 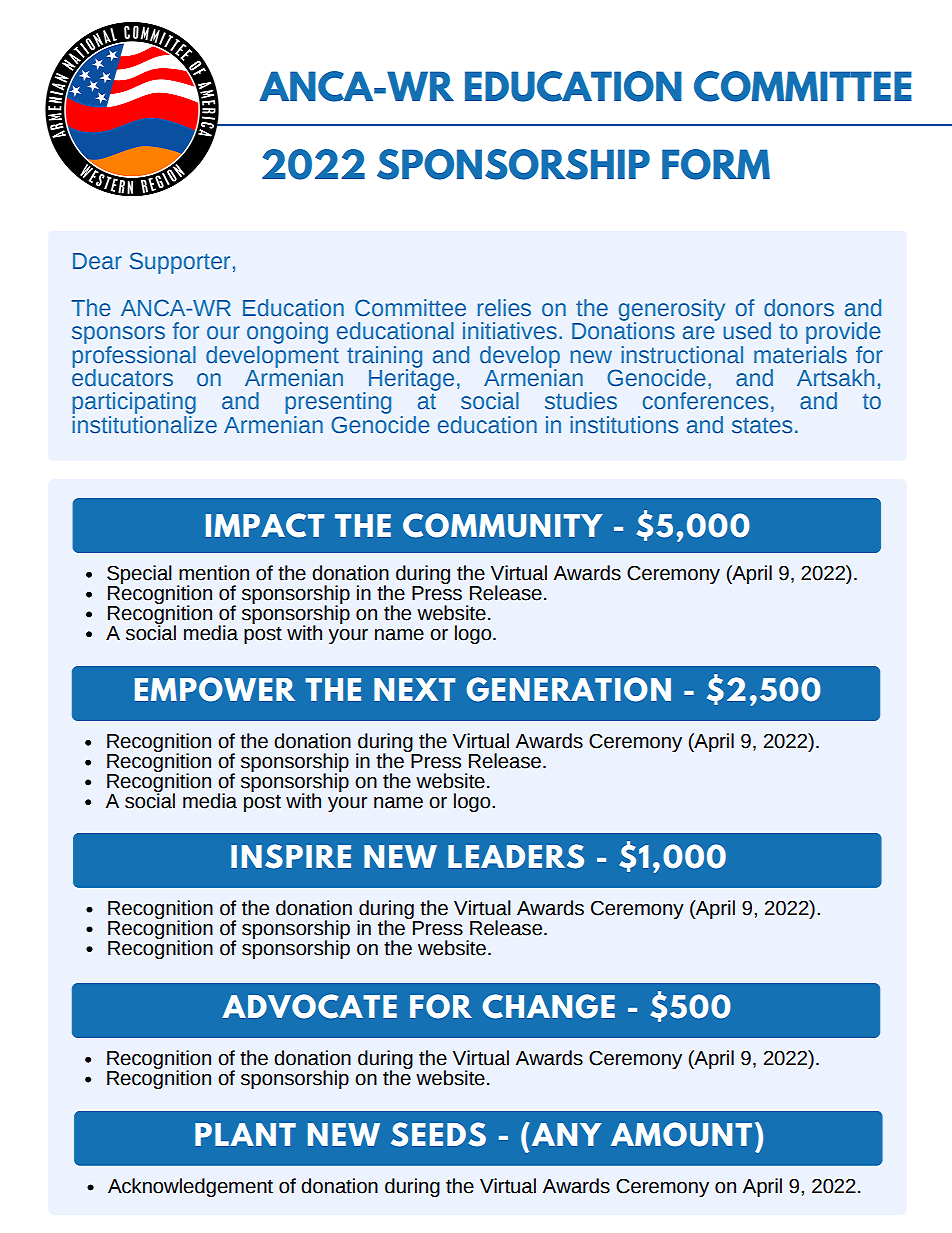 I want to click on Supporter, so click(x=180, y=263).
